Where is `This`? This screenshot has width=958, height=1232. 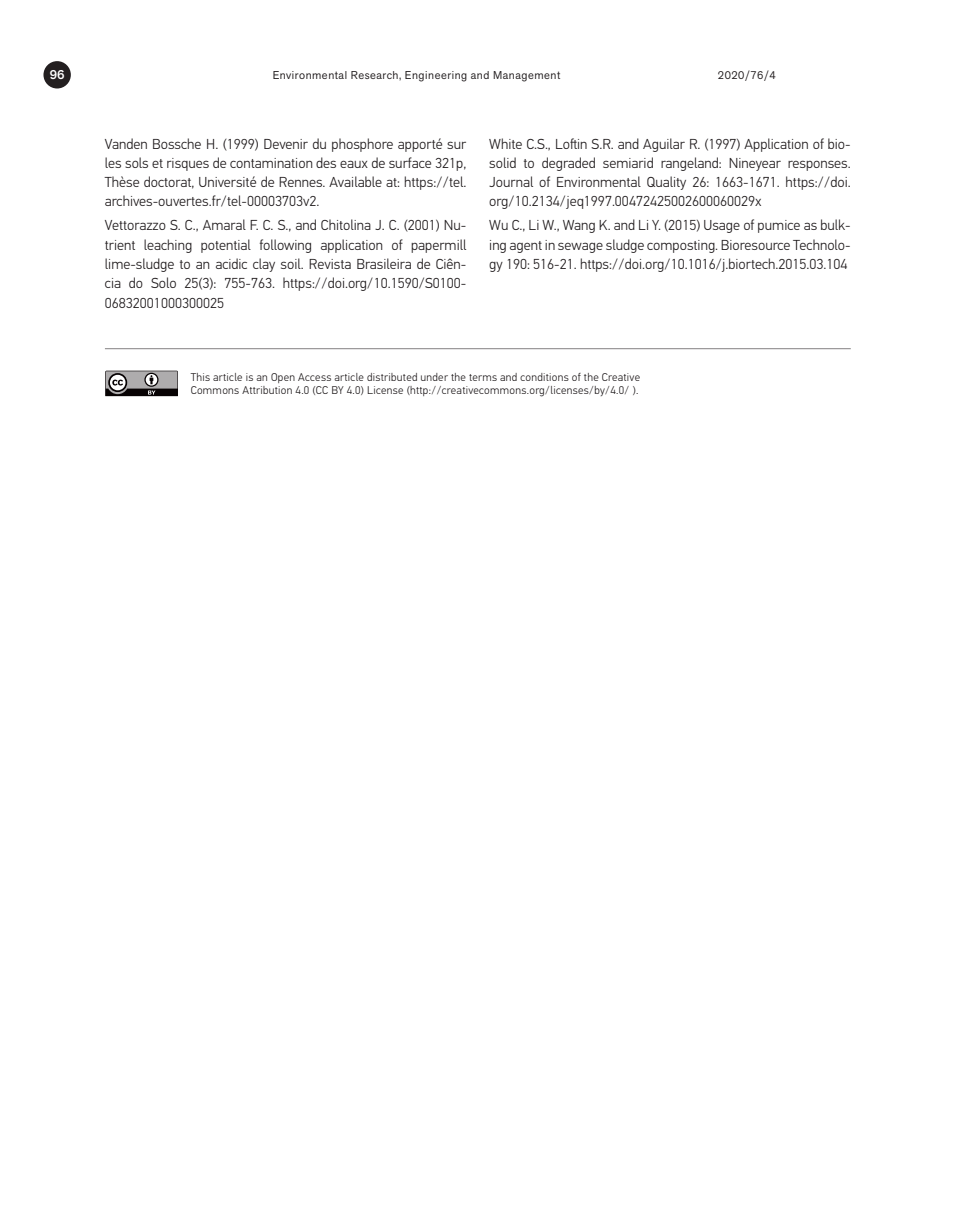
This is located at coordinates (200, 377).
